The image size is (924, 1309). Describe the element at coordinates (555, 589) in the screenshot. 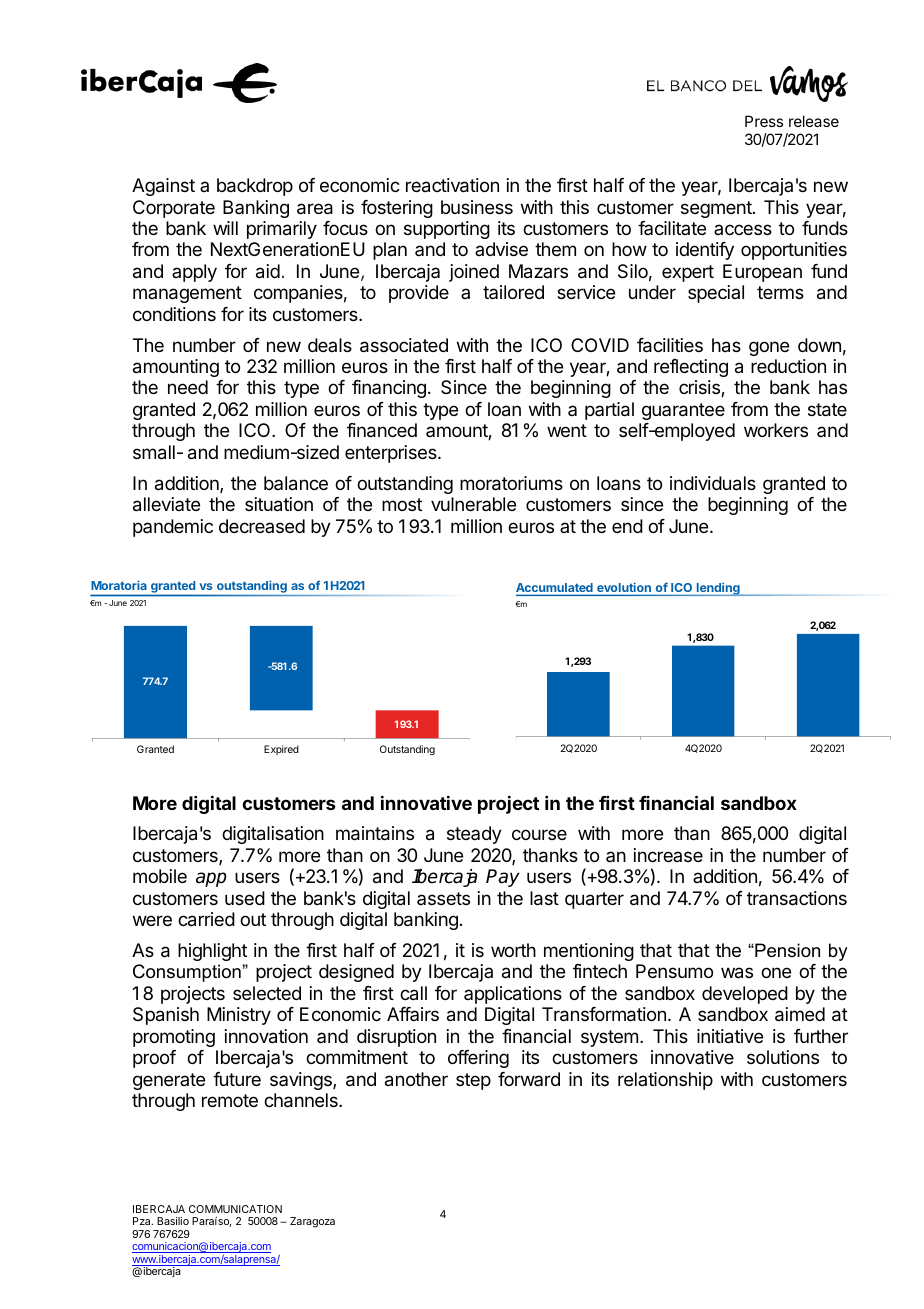

I see `Accumulated` at that location.
